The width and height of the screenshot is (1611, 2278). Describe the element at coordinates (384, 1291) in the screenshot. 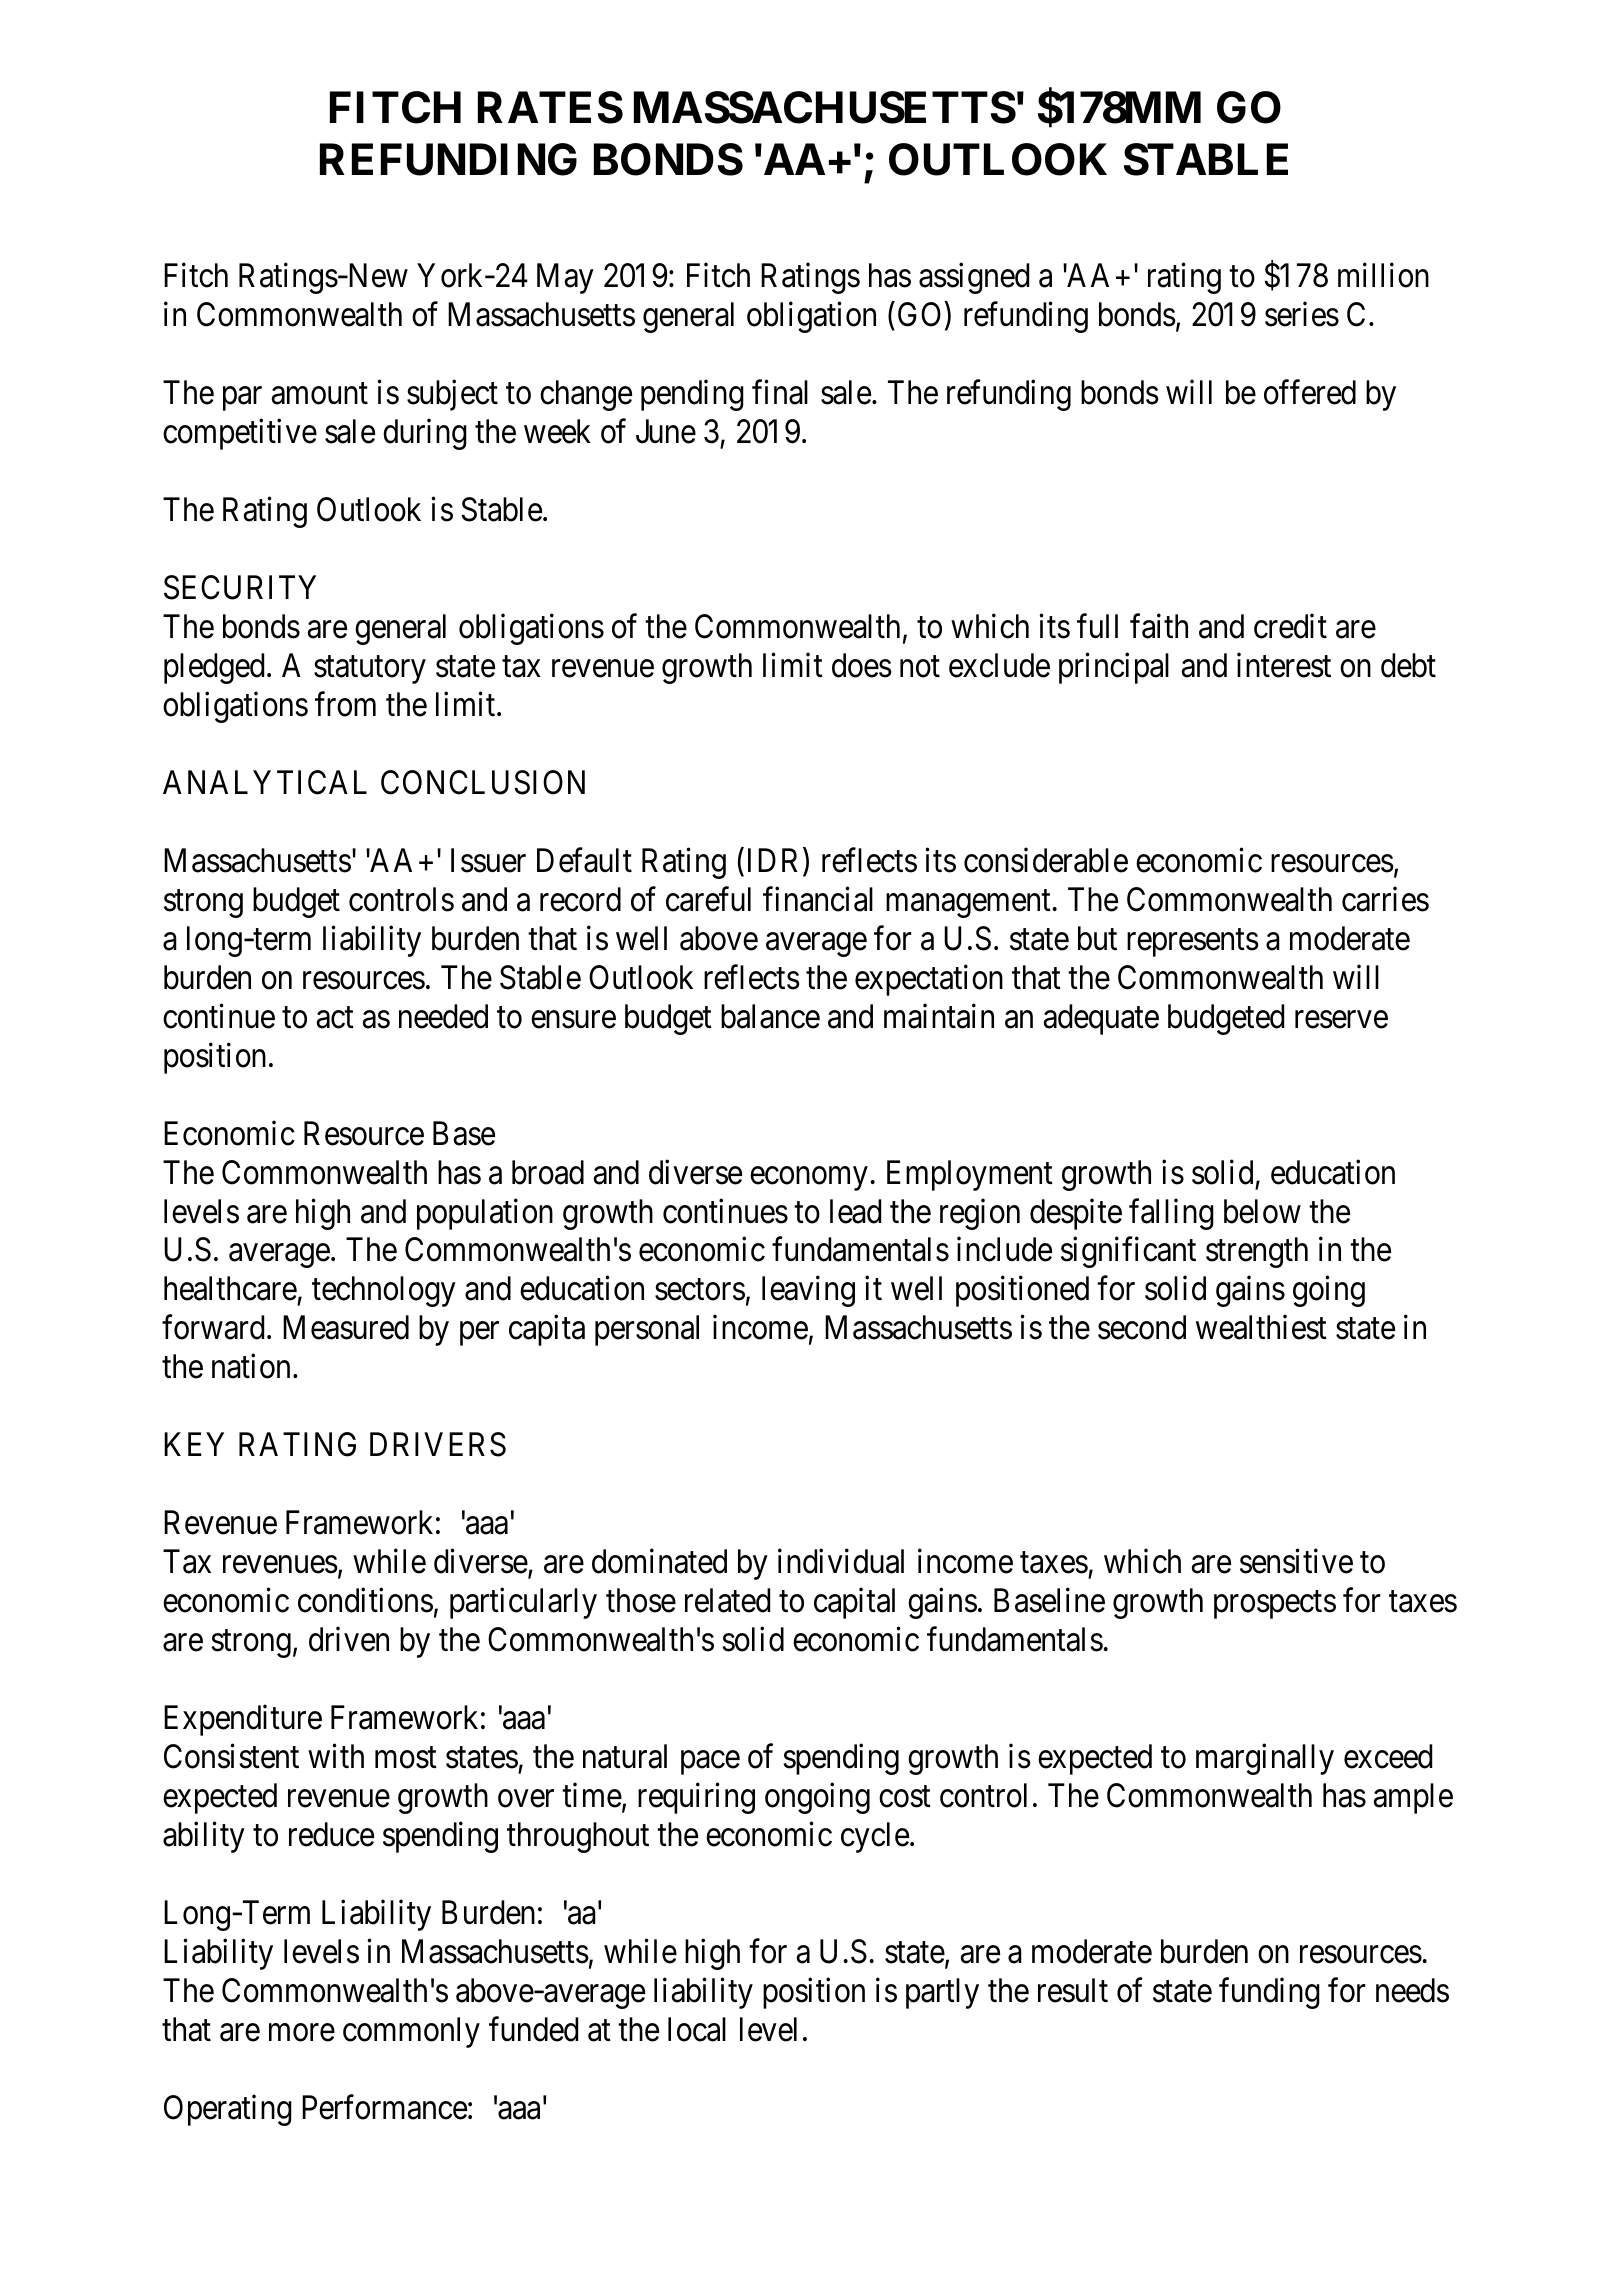

I see `technology` at that location.
